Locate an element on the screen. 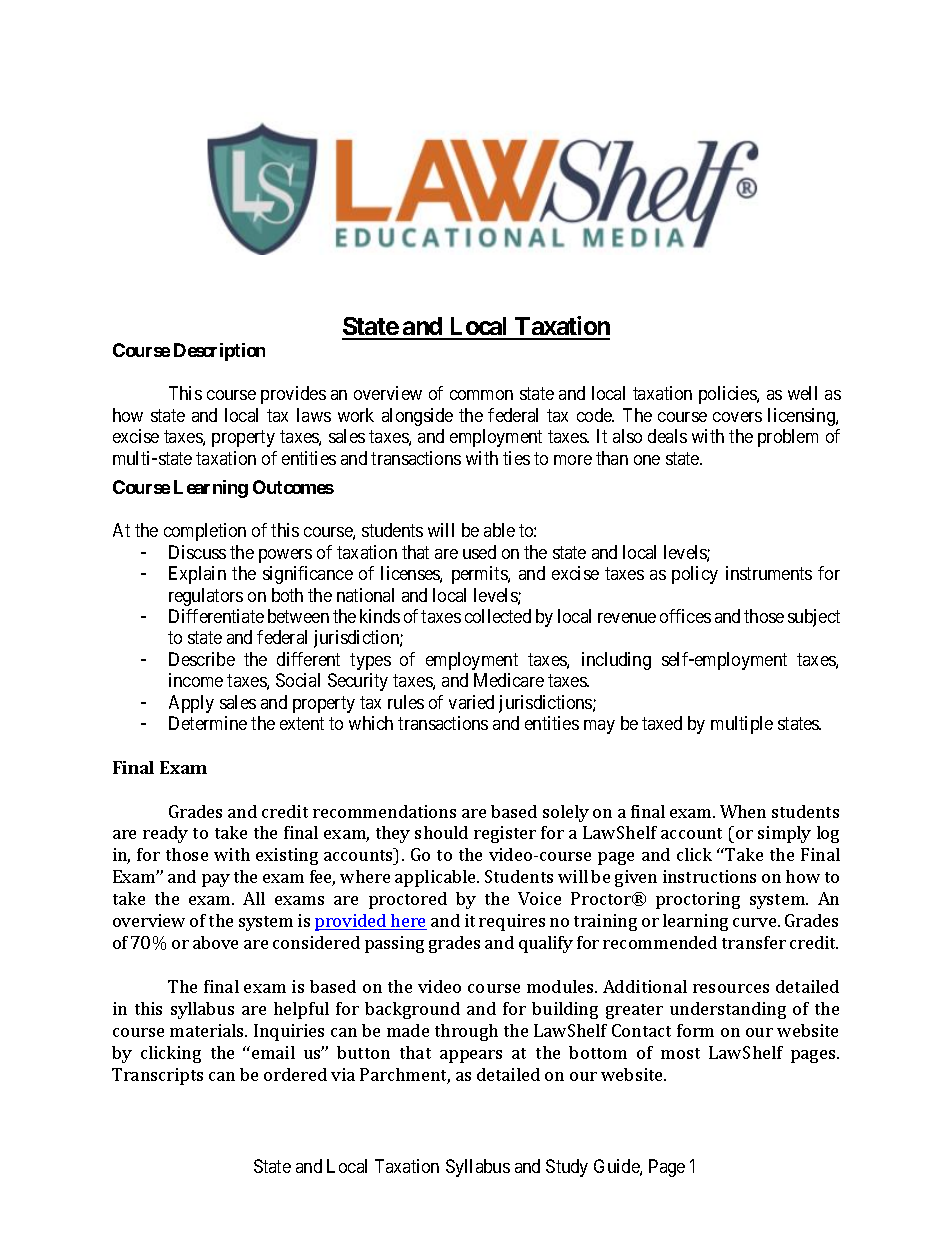  instruments is located at coordinates (769, 573).
